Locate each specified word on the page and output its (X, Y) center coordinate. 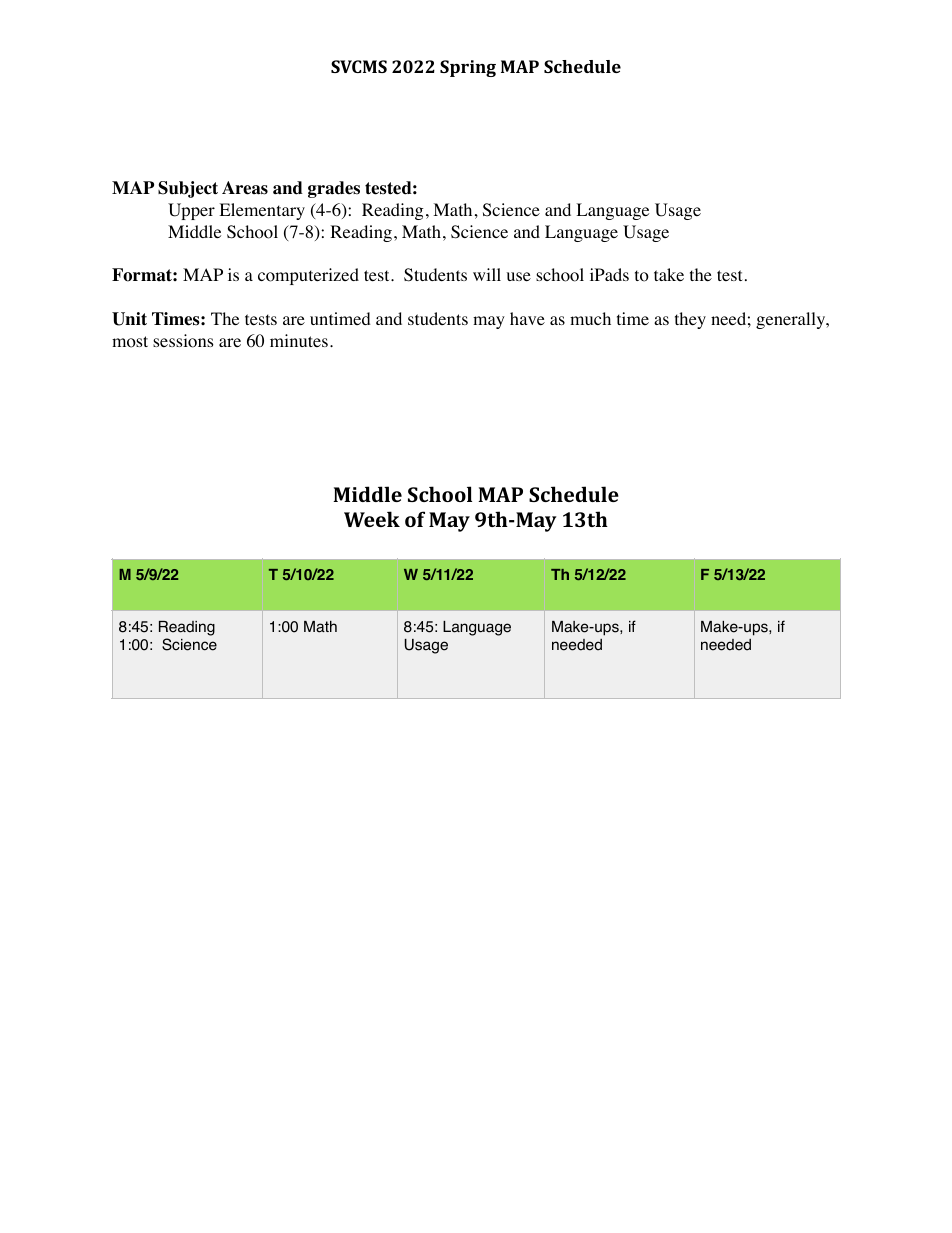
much (590, 318)
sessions (183, 341)
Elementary (262, 211)
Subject (188, 189)
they (690, 320)
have (527, 318)
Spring (468, 68)
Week (372, 519)
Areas (245, 188)
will (487, 274)
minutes (299, 340)
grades (334, 189)
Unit (129, 319)
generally (792, 320)
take (669, 274)
